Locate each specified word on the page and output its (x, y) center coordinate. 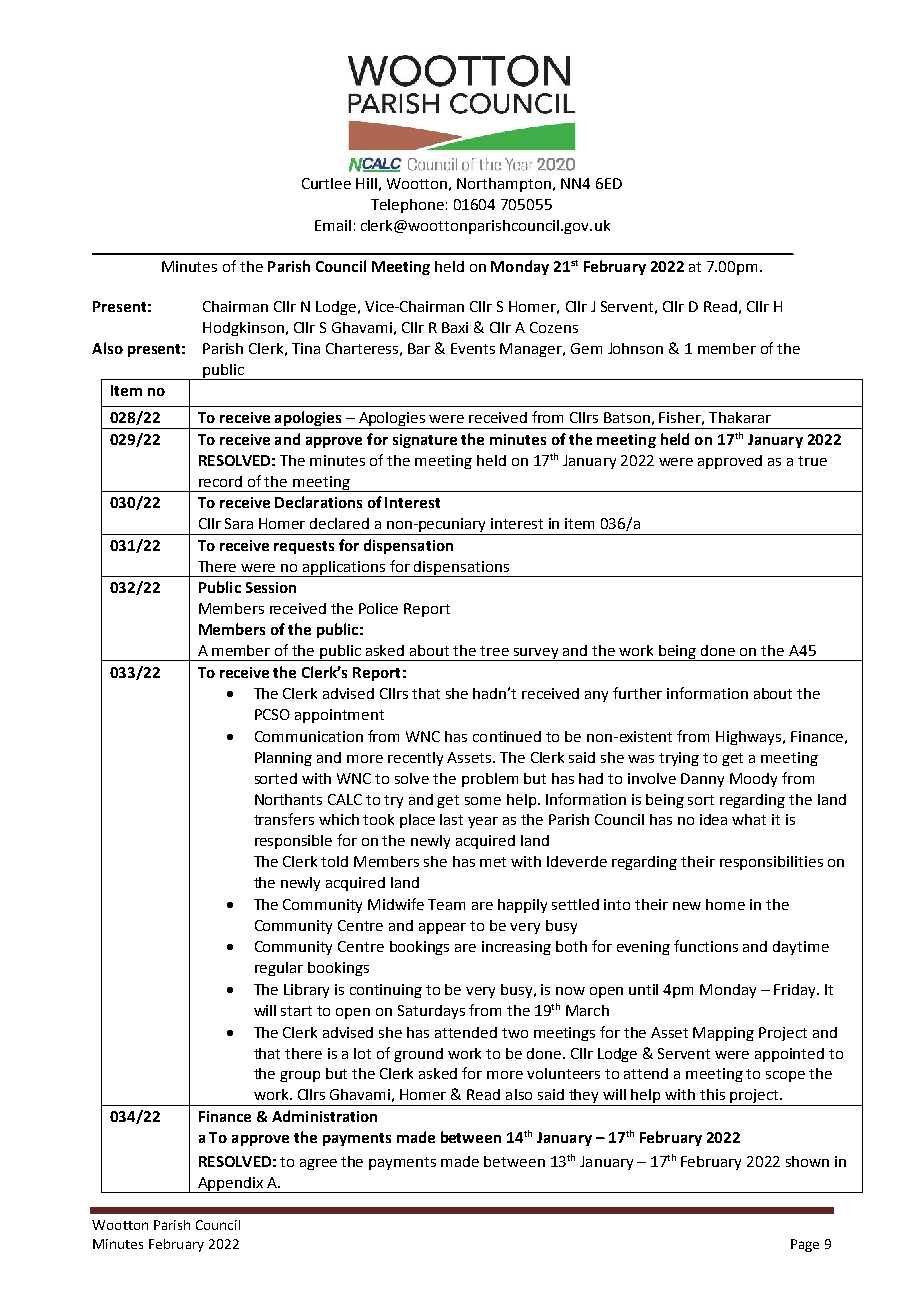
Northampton (505, 185)
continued (507, 736)
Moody (753, 780)
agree (318, 1164)
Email (333, 225)
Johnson (635, 348)
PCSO (272, 714)
